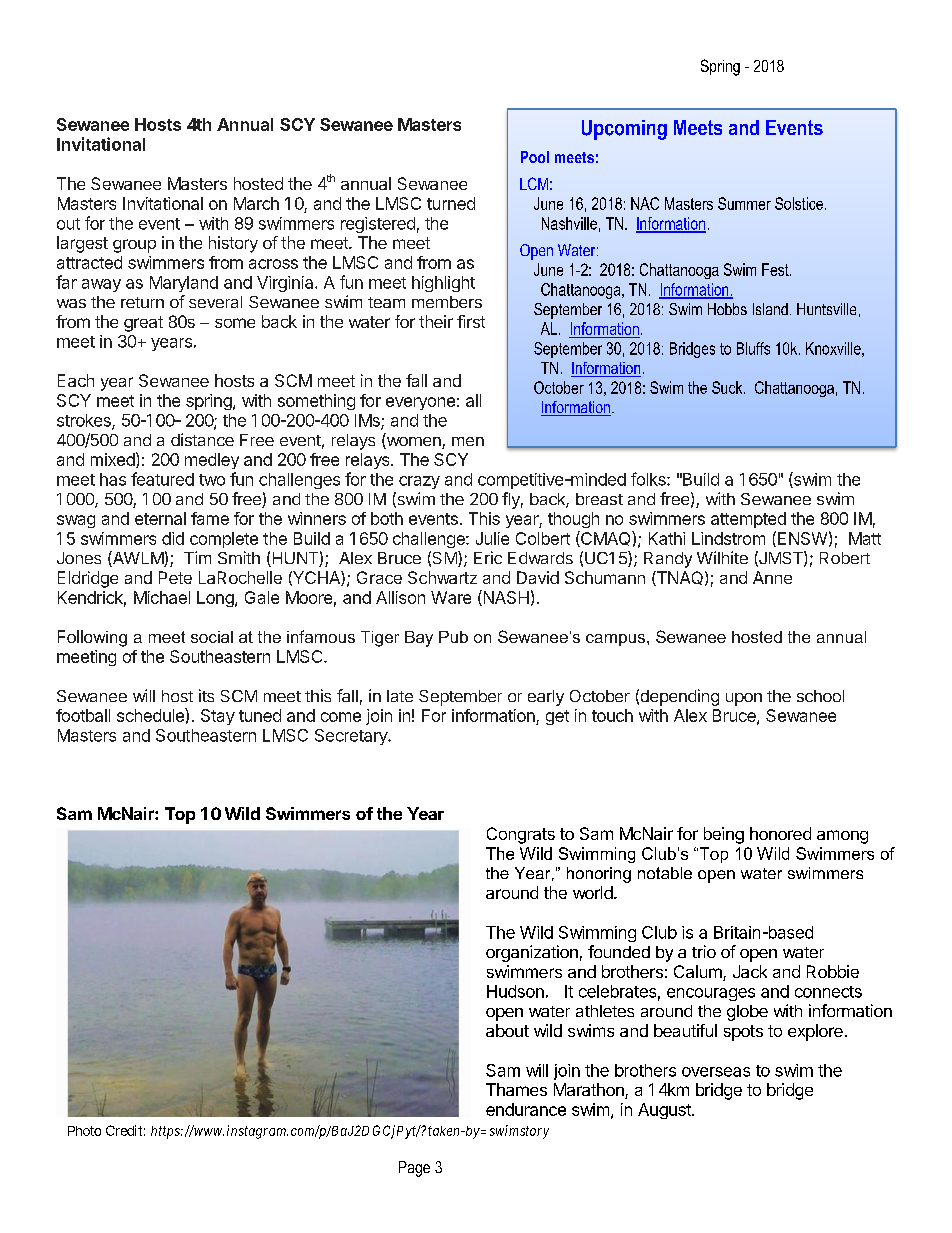 The width and height of the document is (952, 1233). Describe the element at coordinates (84, 1131) in the document. I see `Photo` at that location.
